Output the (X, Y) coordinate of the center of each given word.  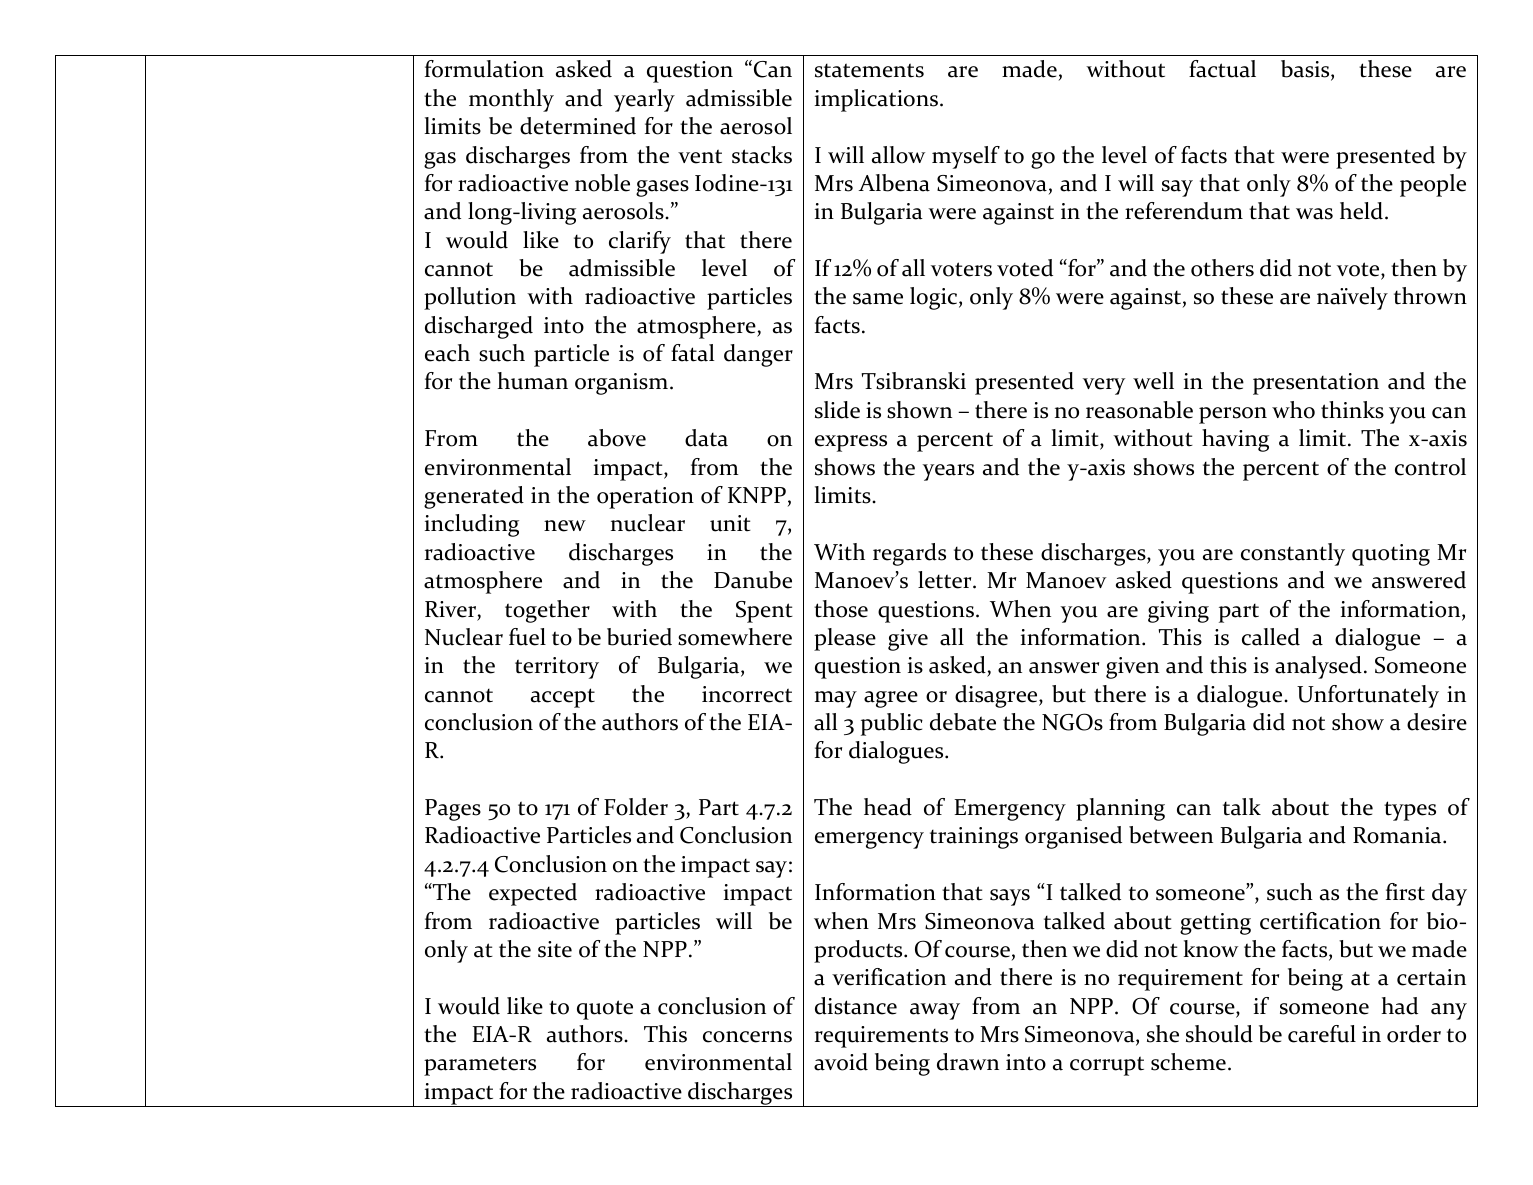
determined (578, 126)
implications (878, 100)
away (935, 1011)
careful (1322, 1034)
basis (1306, 70)
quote (605, 1010)
